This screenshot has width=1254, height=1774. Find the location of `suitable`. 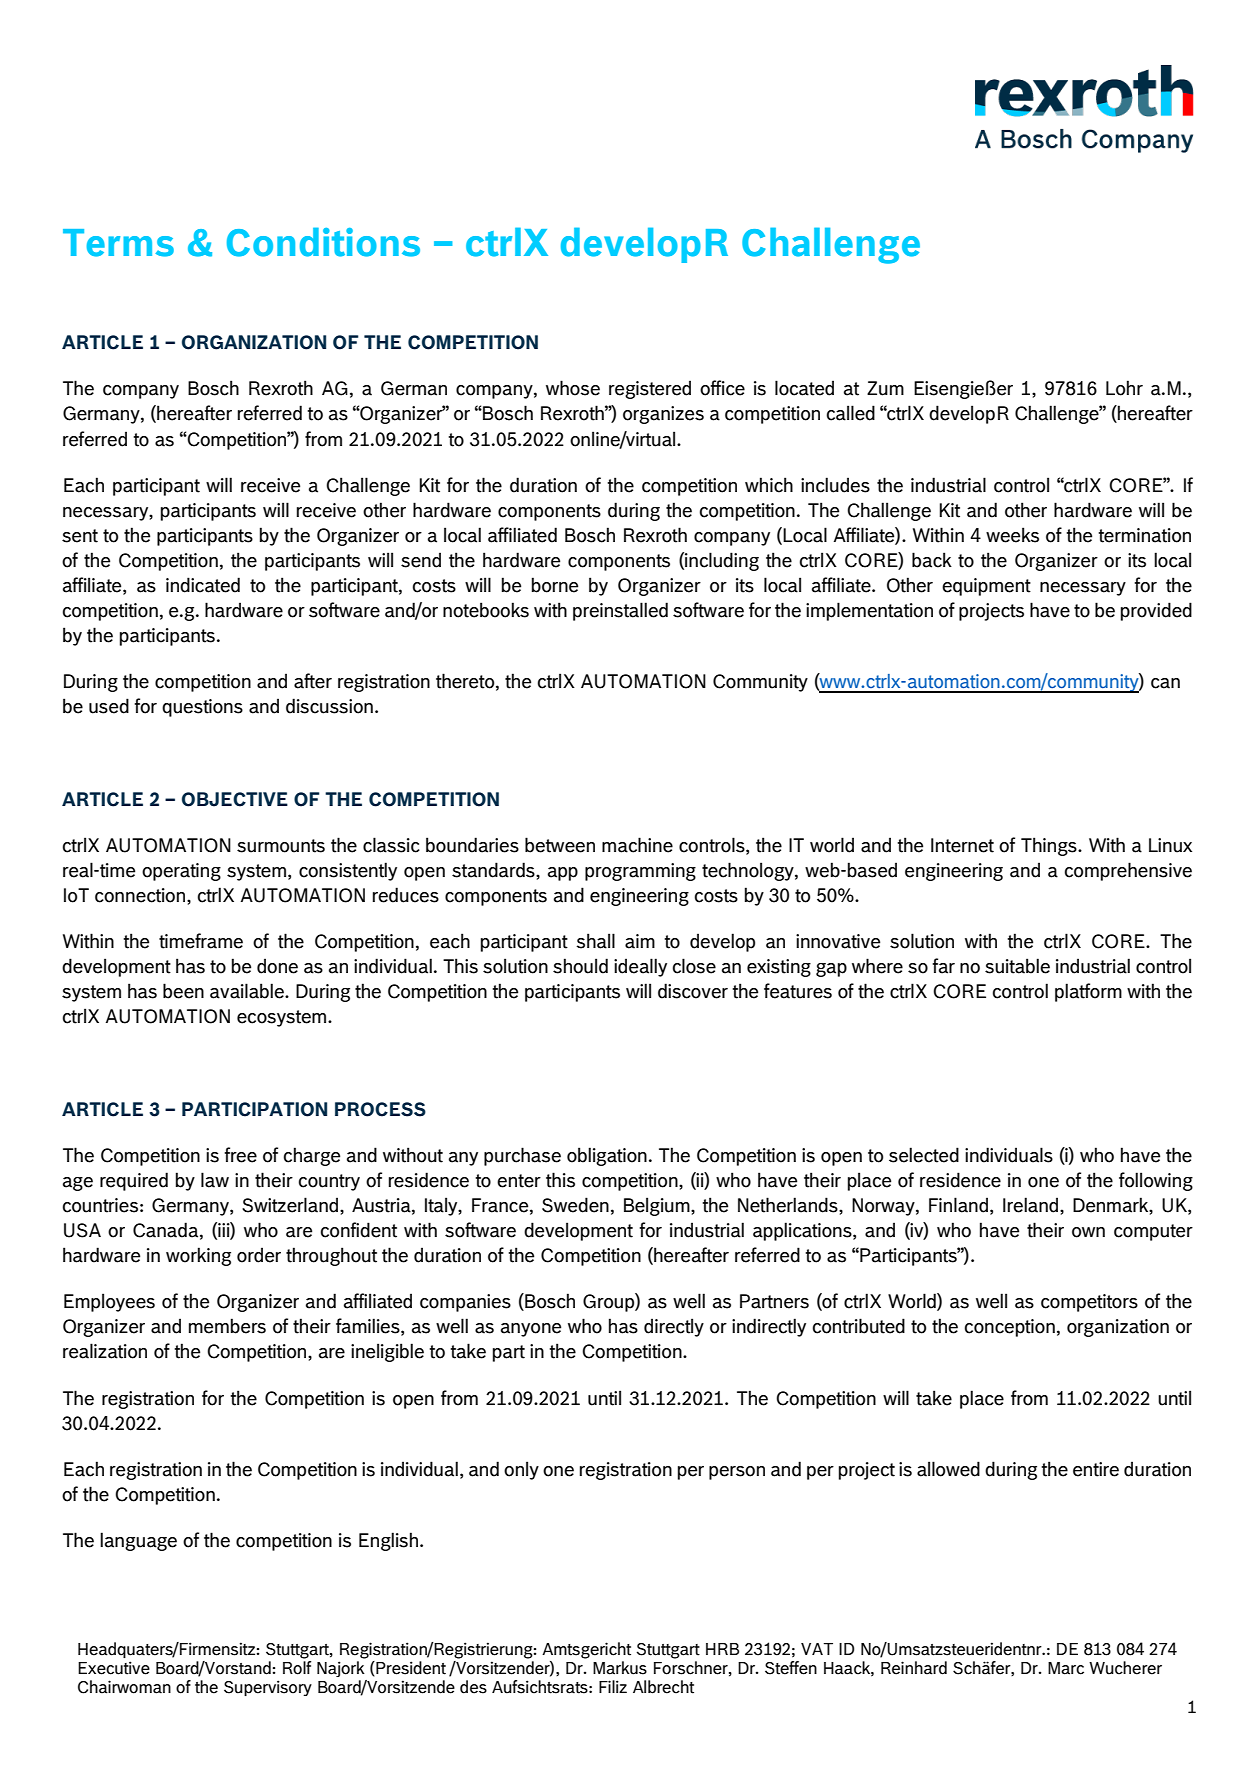

suitable is located at coordinates (1017, 966).
